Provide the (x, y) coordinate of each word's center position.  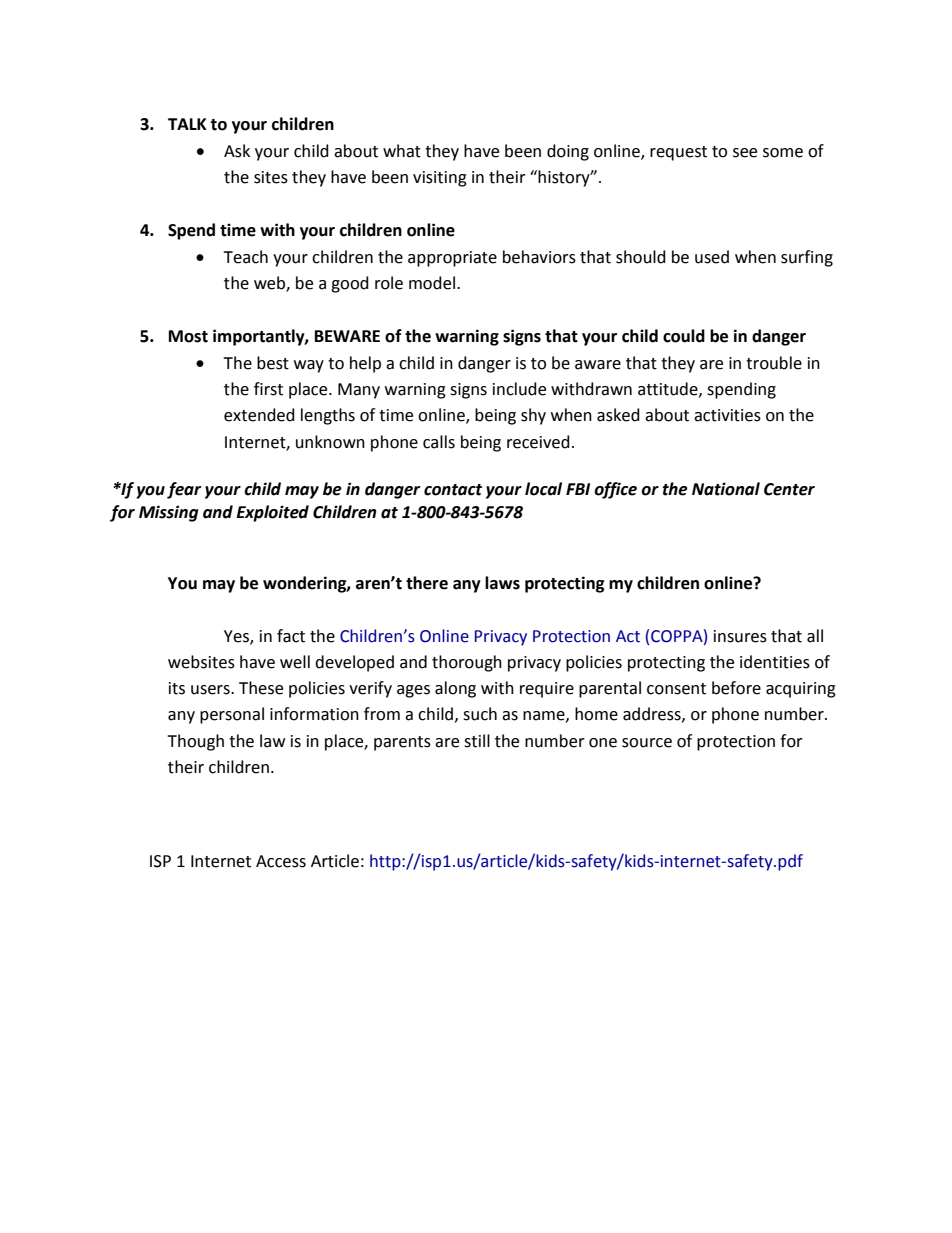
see (745, 153)
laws (502, 583)
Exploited (273, 513)
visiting (440, 179)
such (480, 714)
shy (533, 416)
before (736, 688)
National (726, 489)
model (432, 283)
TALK (187, 124)
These (261, 688)
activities (727, 415)
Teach (245, 257)
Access (281, 861)
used (712, 257)
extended (259, 415)
